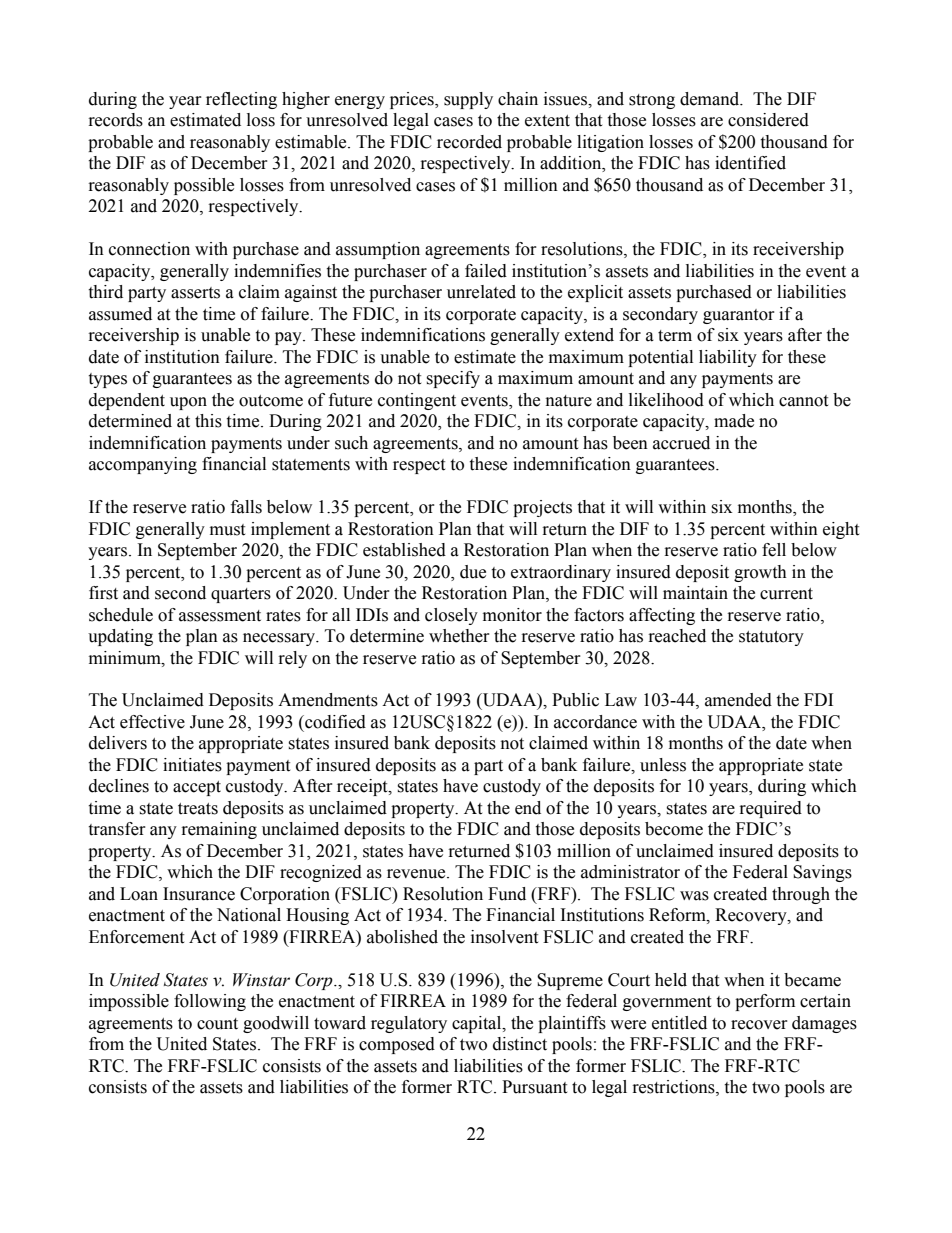 This screenshot has width=952, height=1233. What do you see at coordinates (217, 1024) in the screenshot?
I see `count` at bounding box center [217, 1024].
